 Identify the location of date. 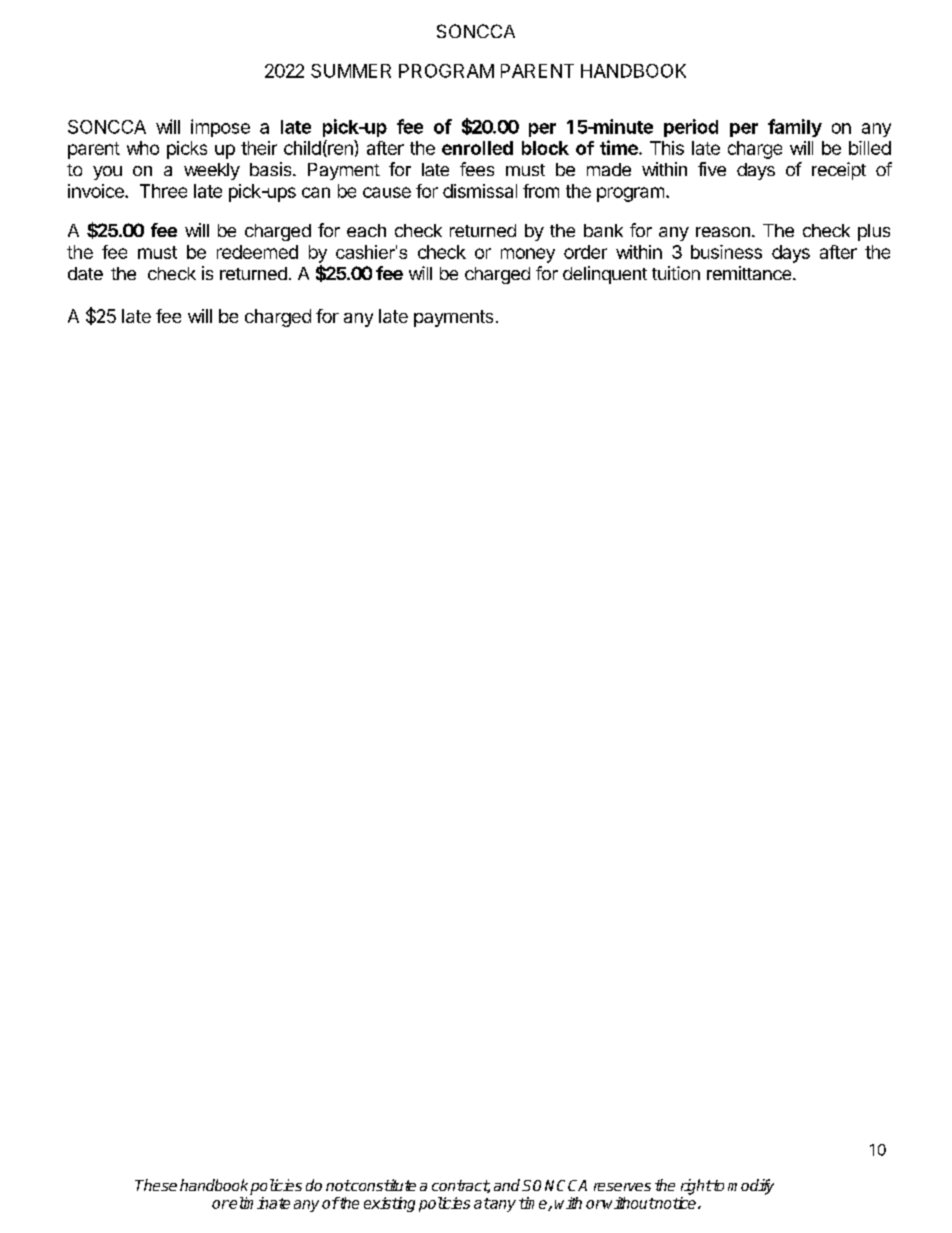
(85, 273).
